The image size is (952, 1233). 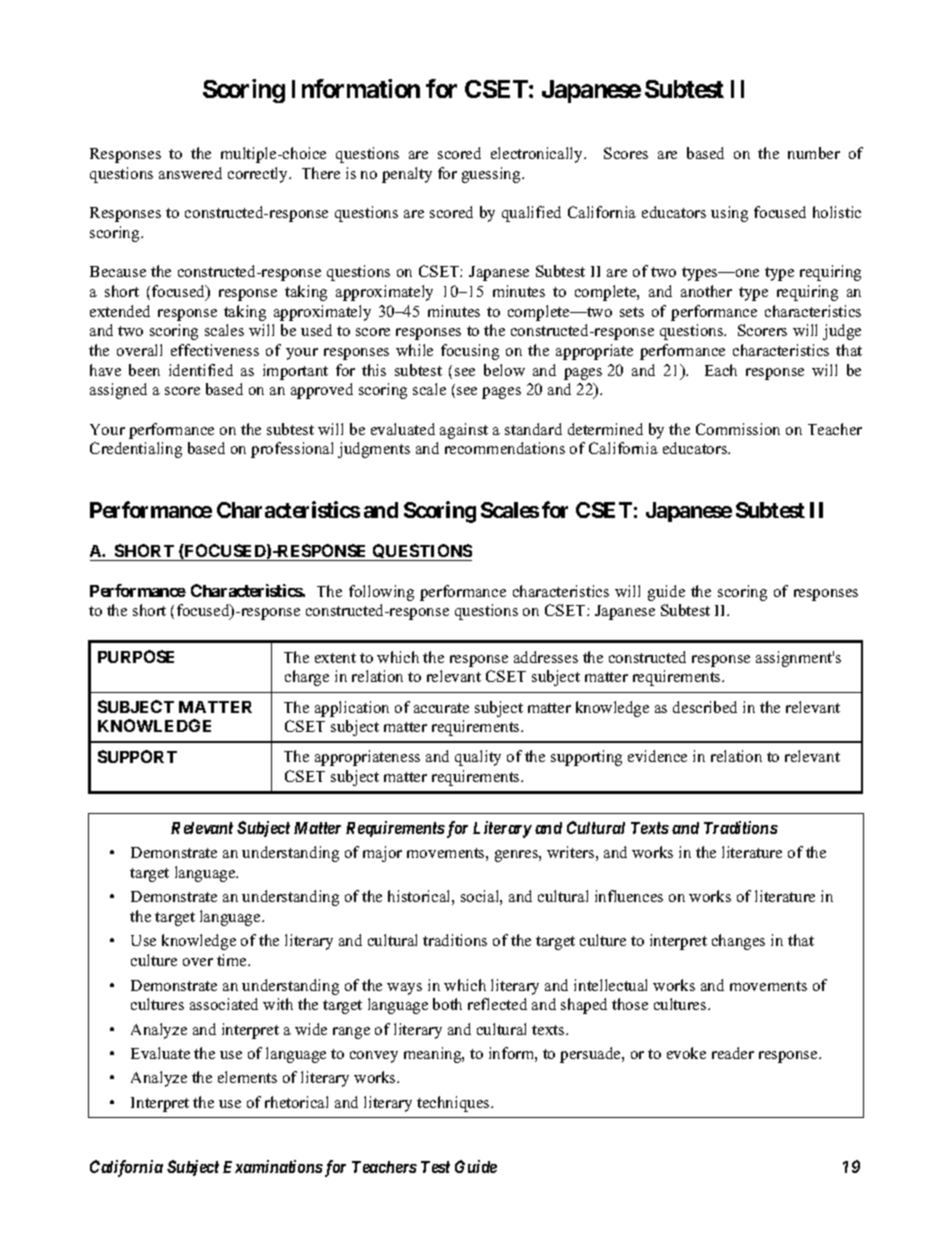 What do you see at coordinates (814, 153) in the screenshot?
I see `number` at bounding box center [814, 153].
